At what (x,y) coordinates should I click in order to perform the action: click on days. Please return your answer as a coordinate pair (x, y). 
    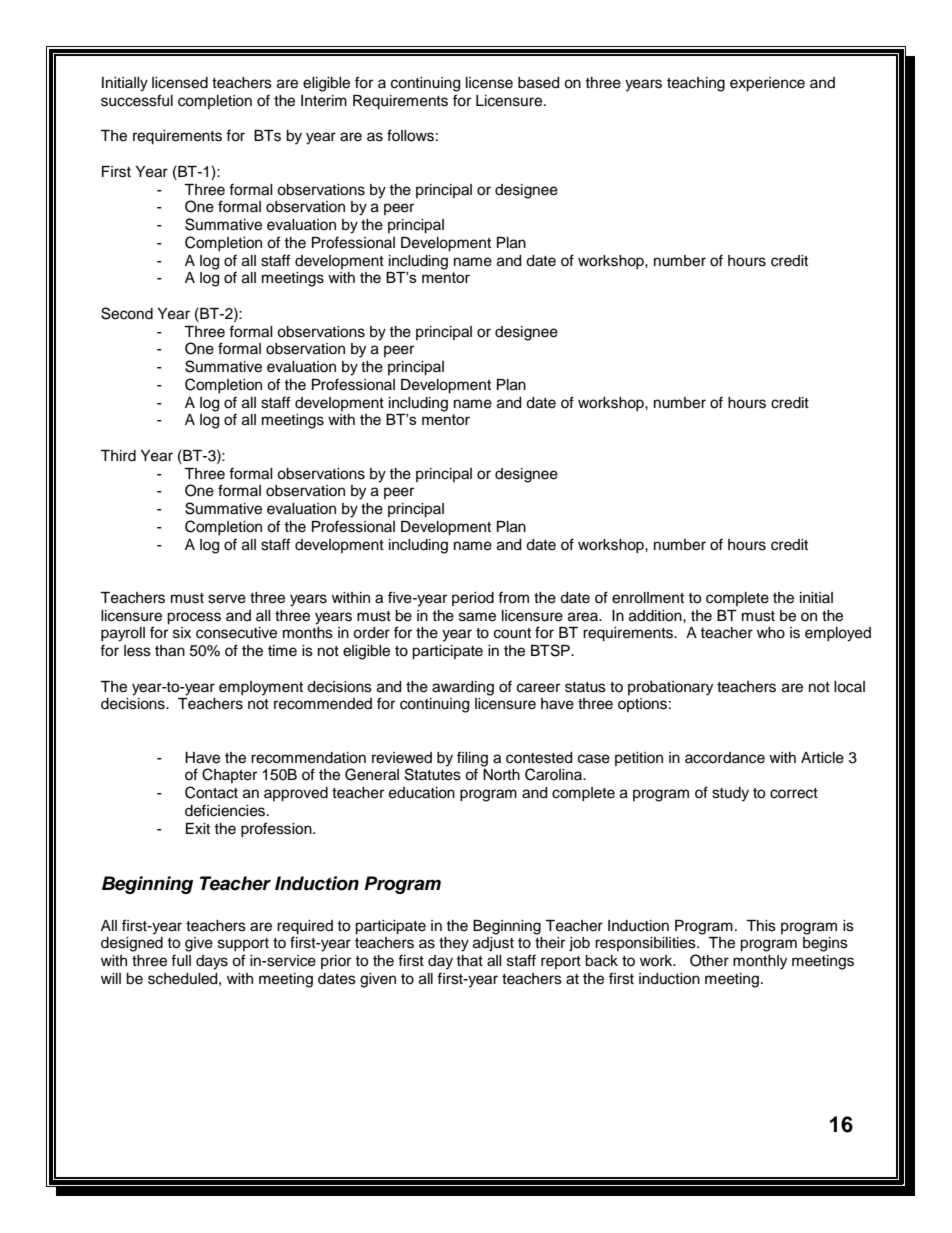
    Looking at the image, I should click on (212, 962).
